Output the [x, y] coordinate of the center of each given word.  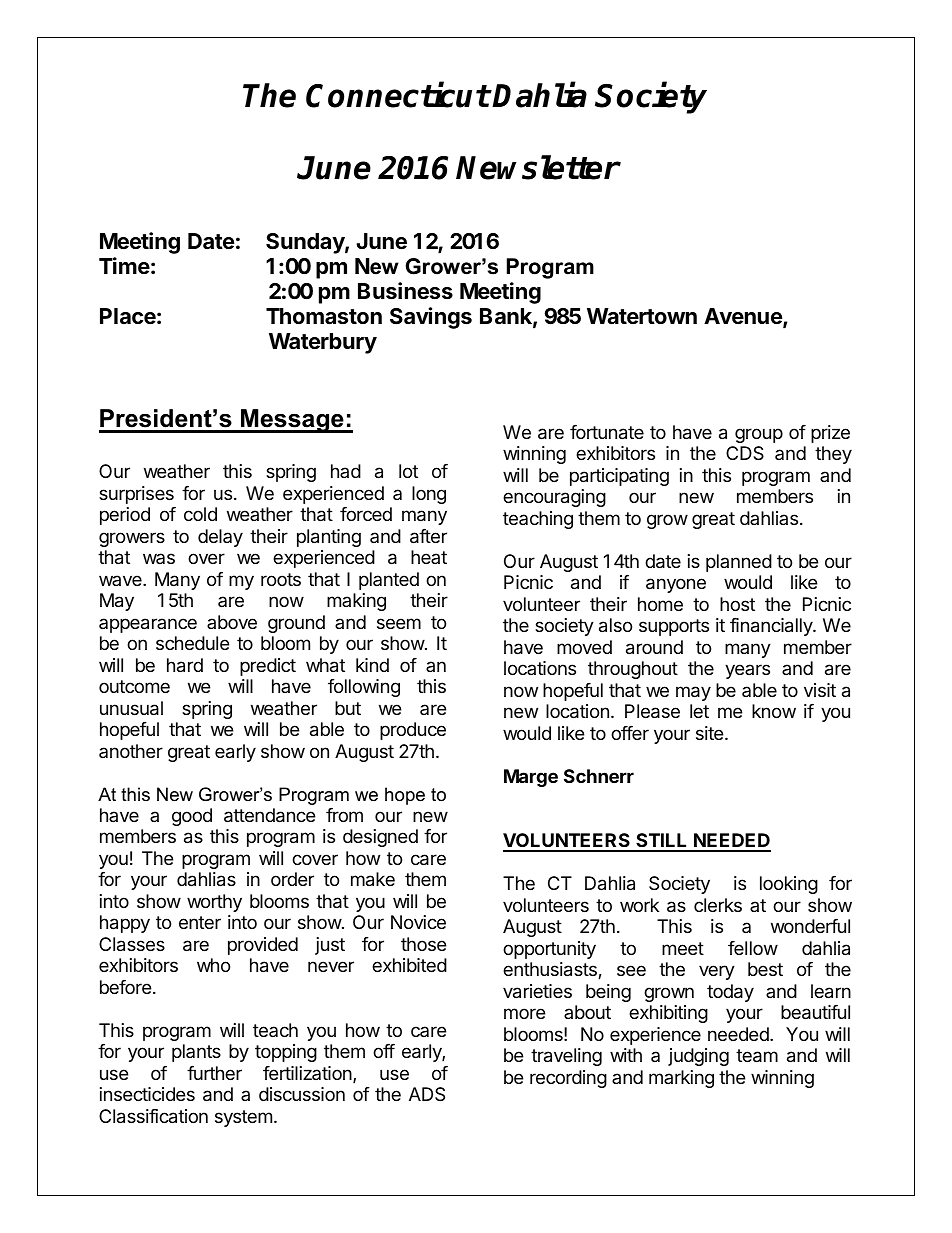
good [192, 817]
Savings [431, 318]
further [214, 1073]
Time [124, 265]
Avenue [744, 317]
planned [739, 563]
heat [429, 557]
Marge [531, 778]
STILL [662, 842]
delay [220, 538]
